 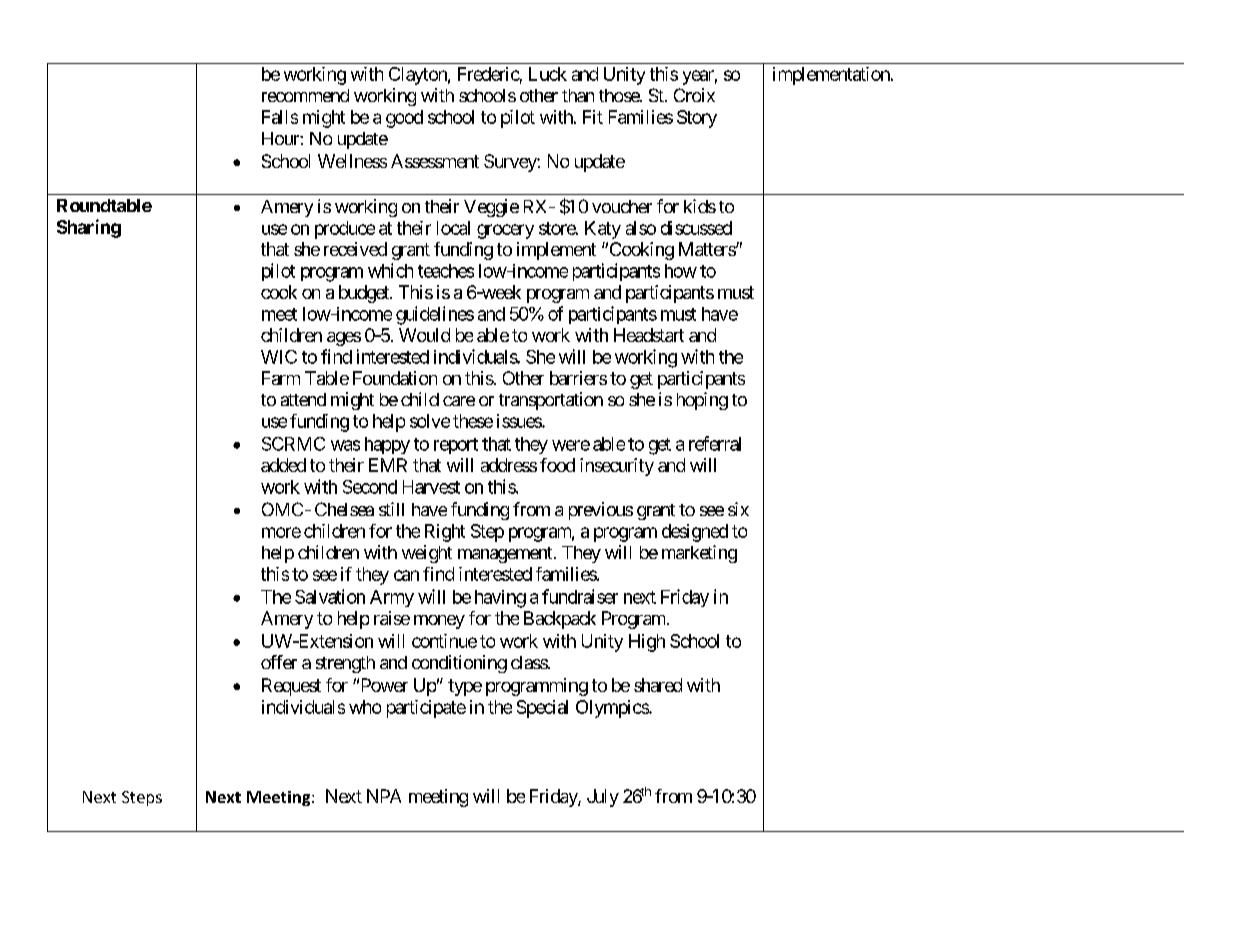 What do you see at coordinates (647, 643) in the screenshot?
I see `High` at bounding box center [647, 643].
